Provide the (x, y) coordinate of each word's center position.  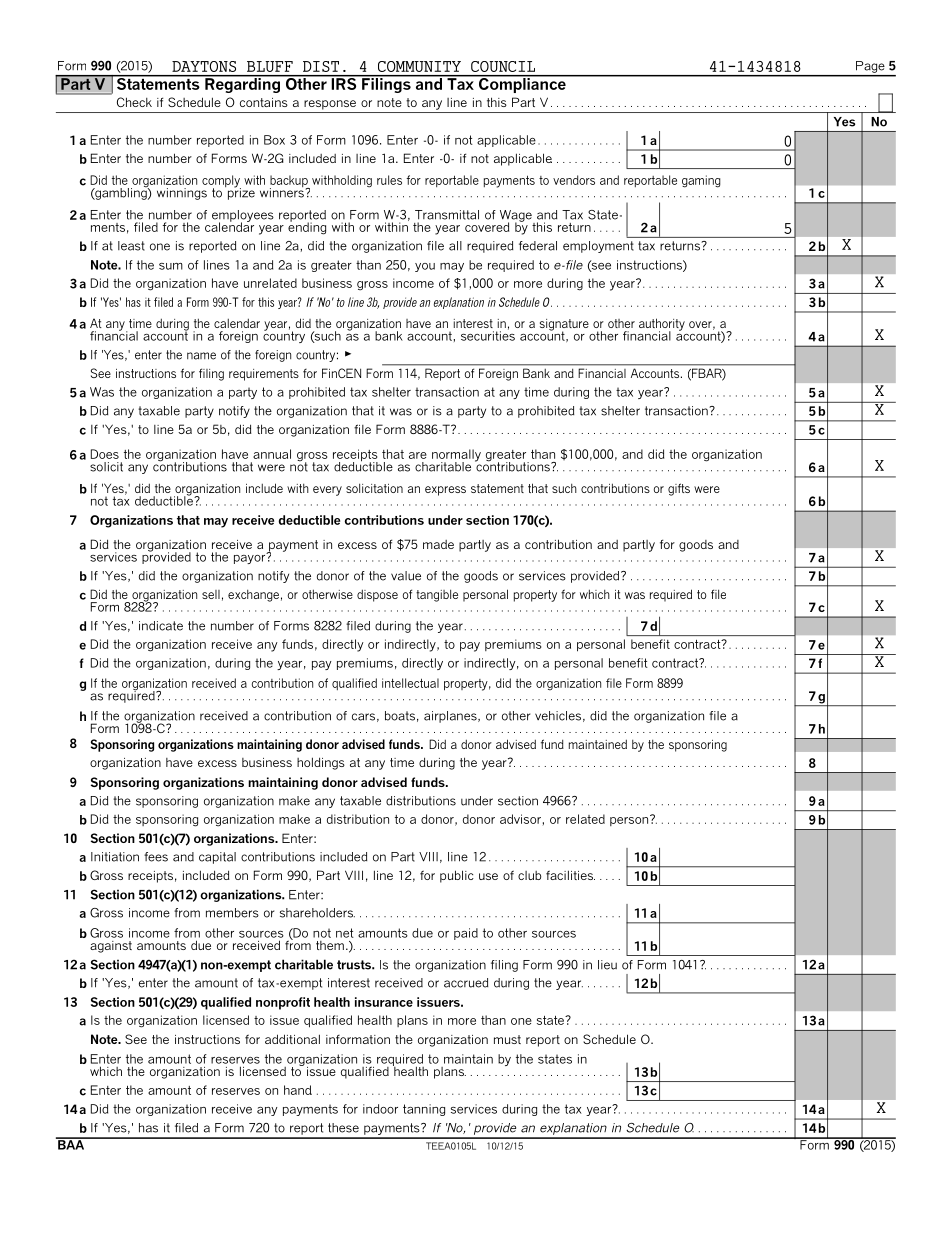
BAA (71, 1144)
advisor (520, 819)
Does (105, 454)
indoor (380, 1109)
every (327, 491)
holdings (321, 763)
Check (134, 102)
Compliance (522, 84)
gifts (679, 489)
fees (156, 857)
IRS (344, 82)
